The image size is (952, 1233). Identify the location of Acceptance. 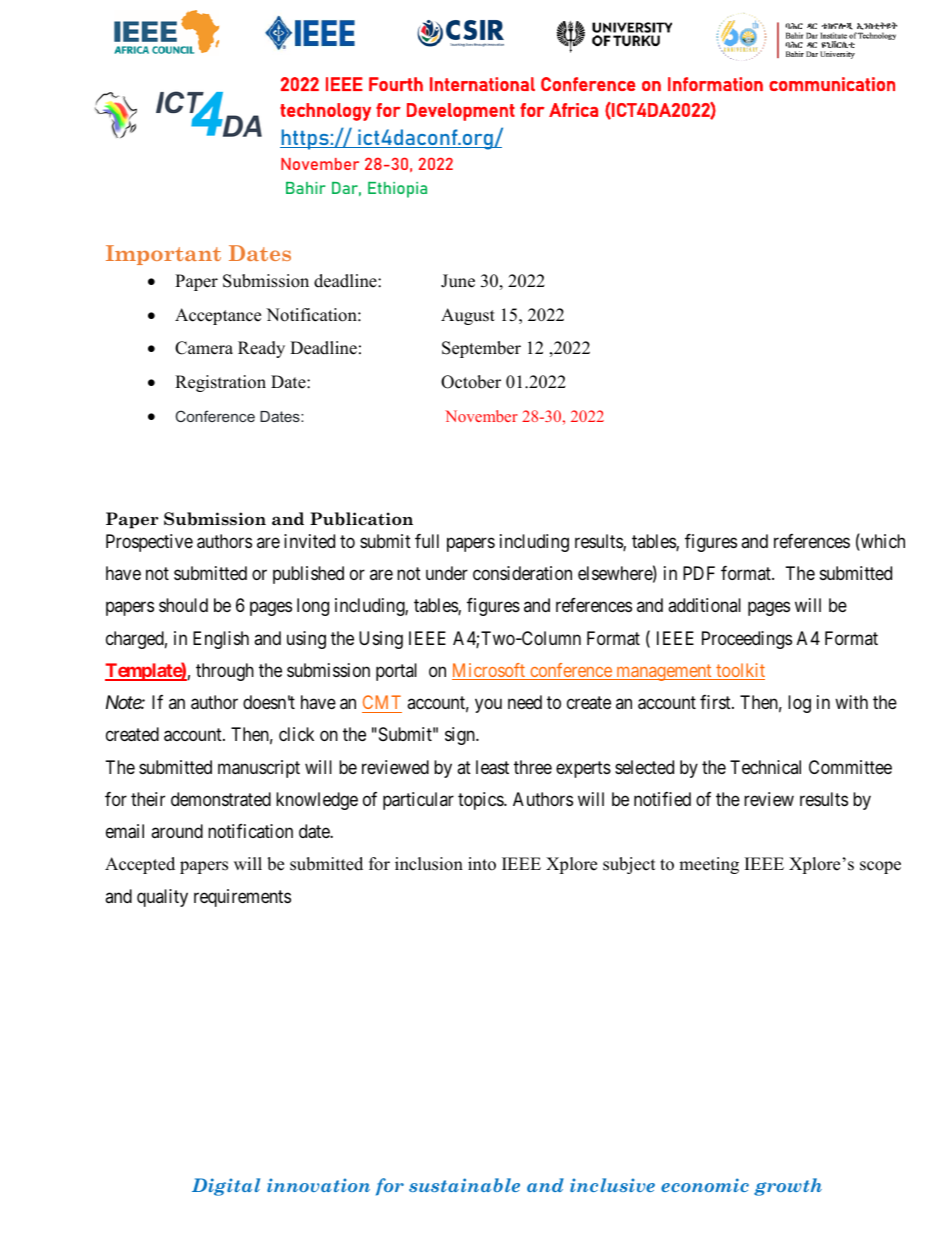
(218, 316).
